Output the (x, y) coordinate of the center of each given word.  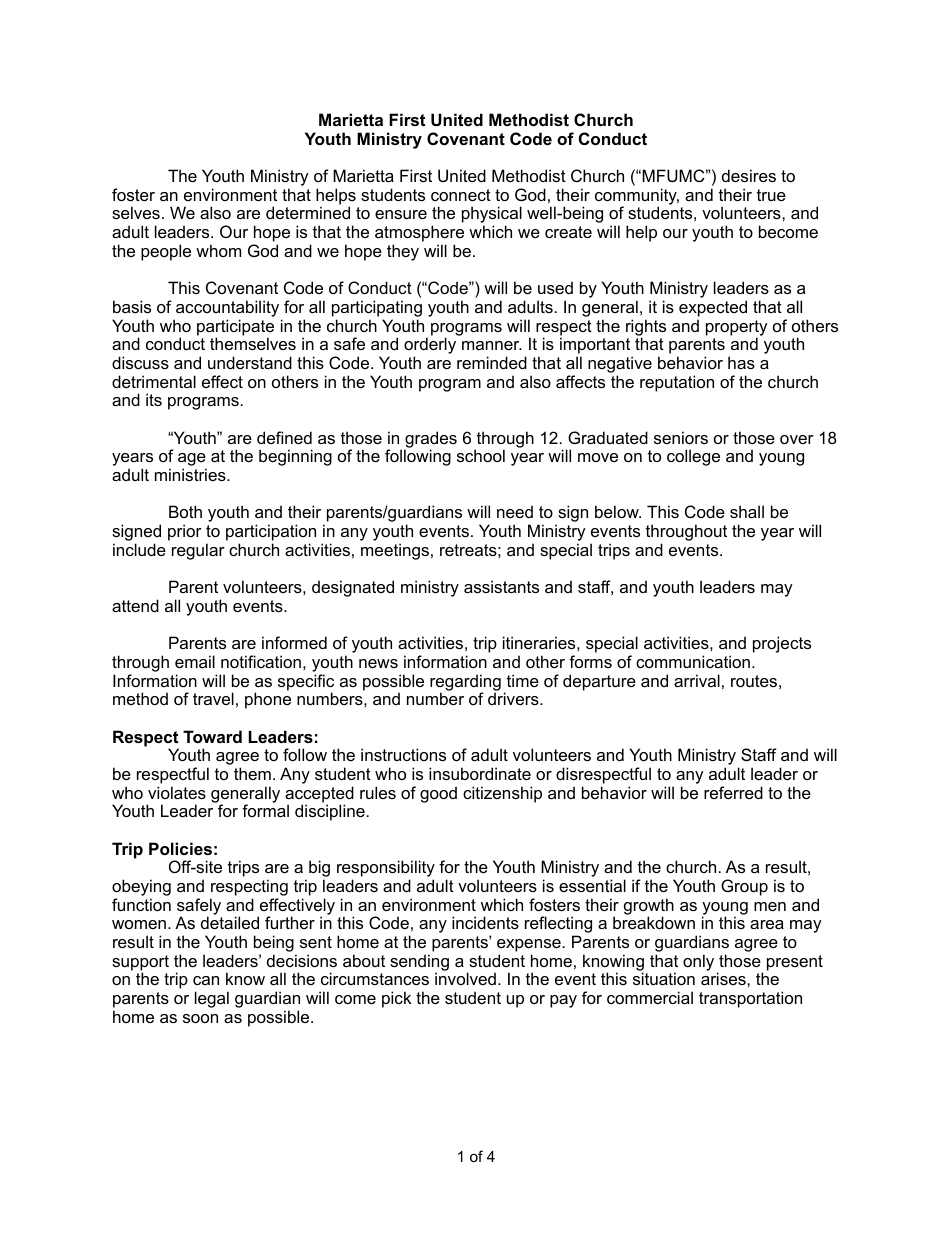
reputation (677, 383)
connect (461, 195)
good (438, 794)
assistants (501, 586)
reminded (492, 362)
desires (749, 175)
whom (218, 250)
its (154, 399)
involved (465, 978)
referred (733, 792)
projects (782, 644)
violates (177, 792)
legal (212, 999)
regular (198, 551)
